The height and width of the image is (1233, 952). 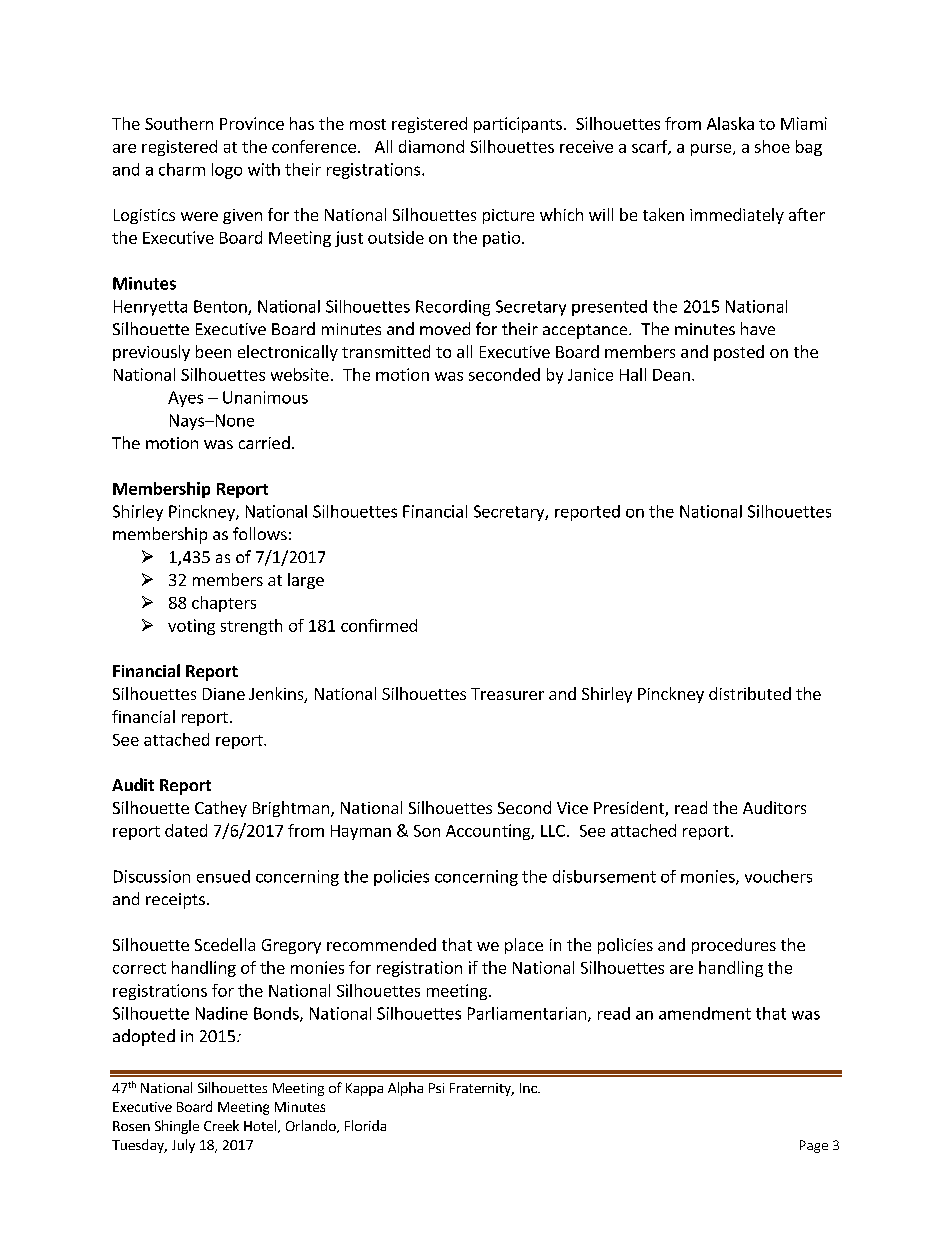 I want to click on participants, so click(x=518, y=125).
